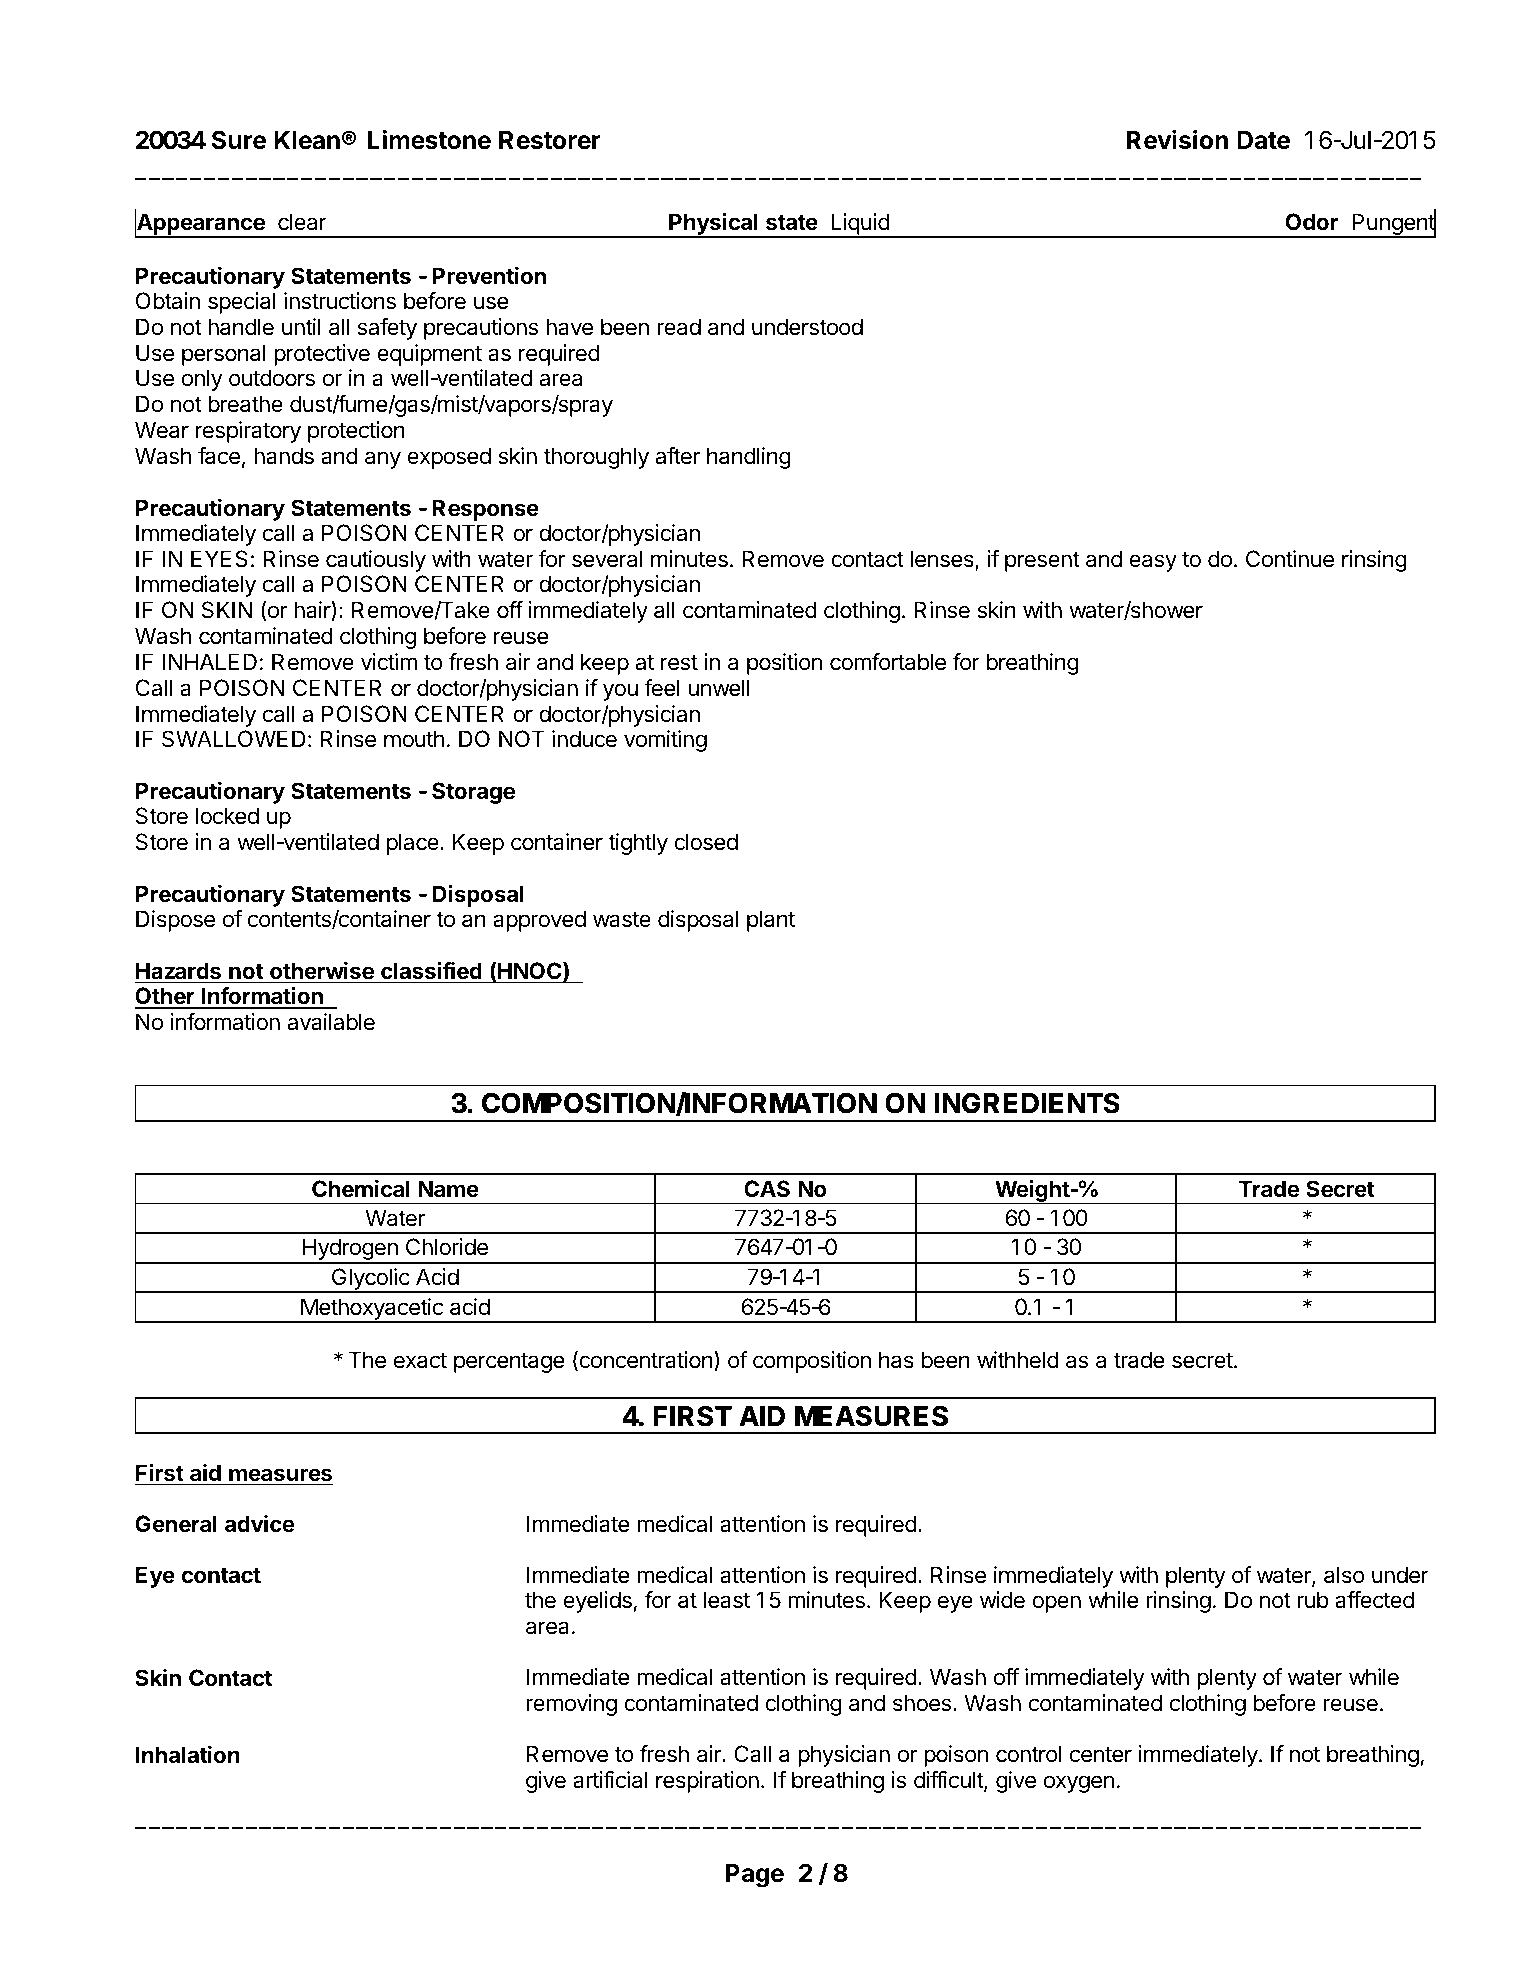 The image size is (1528, 1977). What do you see at coordinates (188, 1754) in the screenshot?
I see `Inhalation` at bounding box center [188, 1754].
